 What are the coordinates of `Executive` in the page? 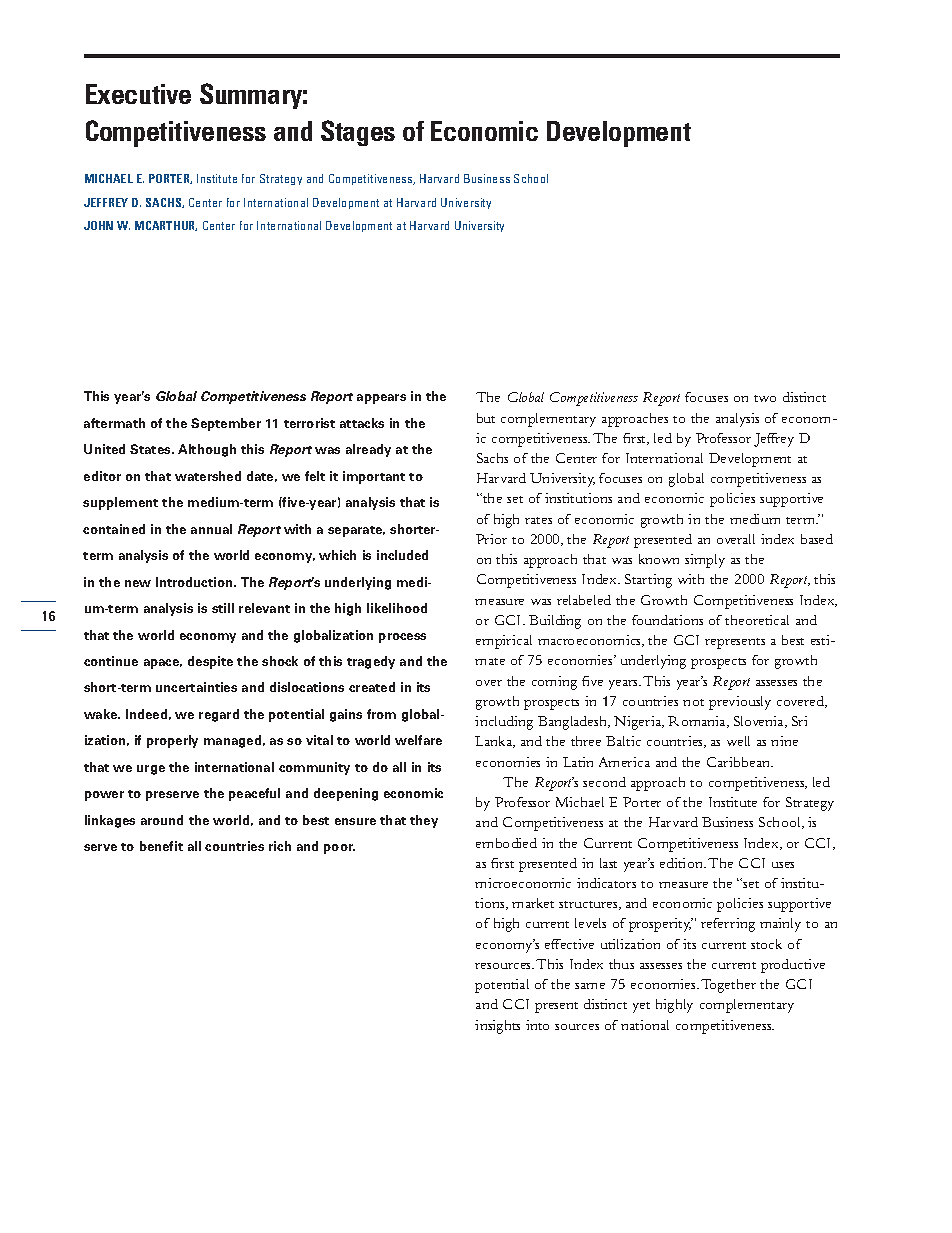 It's located at (138, 94).
